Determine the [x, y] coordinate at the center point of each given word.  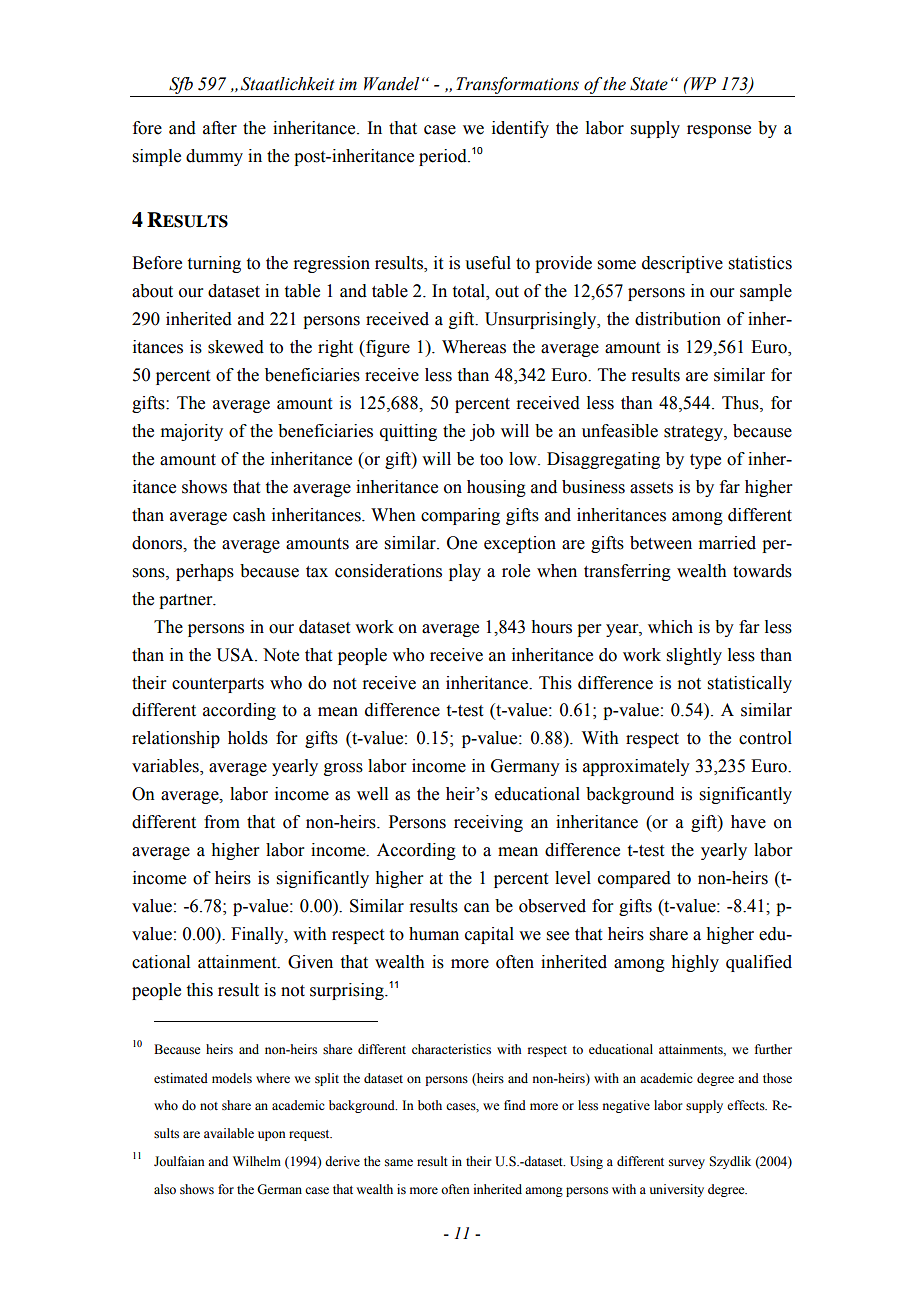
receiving [488, 823]
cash [249, 515]
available [229, 1133]
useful [488, 263]
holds [248, 738]
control [765, 738]
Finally [258, 935]
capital [489, 935]
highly [695, 963]
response [719, 131]
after [220, 128]
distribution [678, 319]
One [462, 543]
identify [520, 129]
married [727, 543]
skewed [236, 347]
